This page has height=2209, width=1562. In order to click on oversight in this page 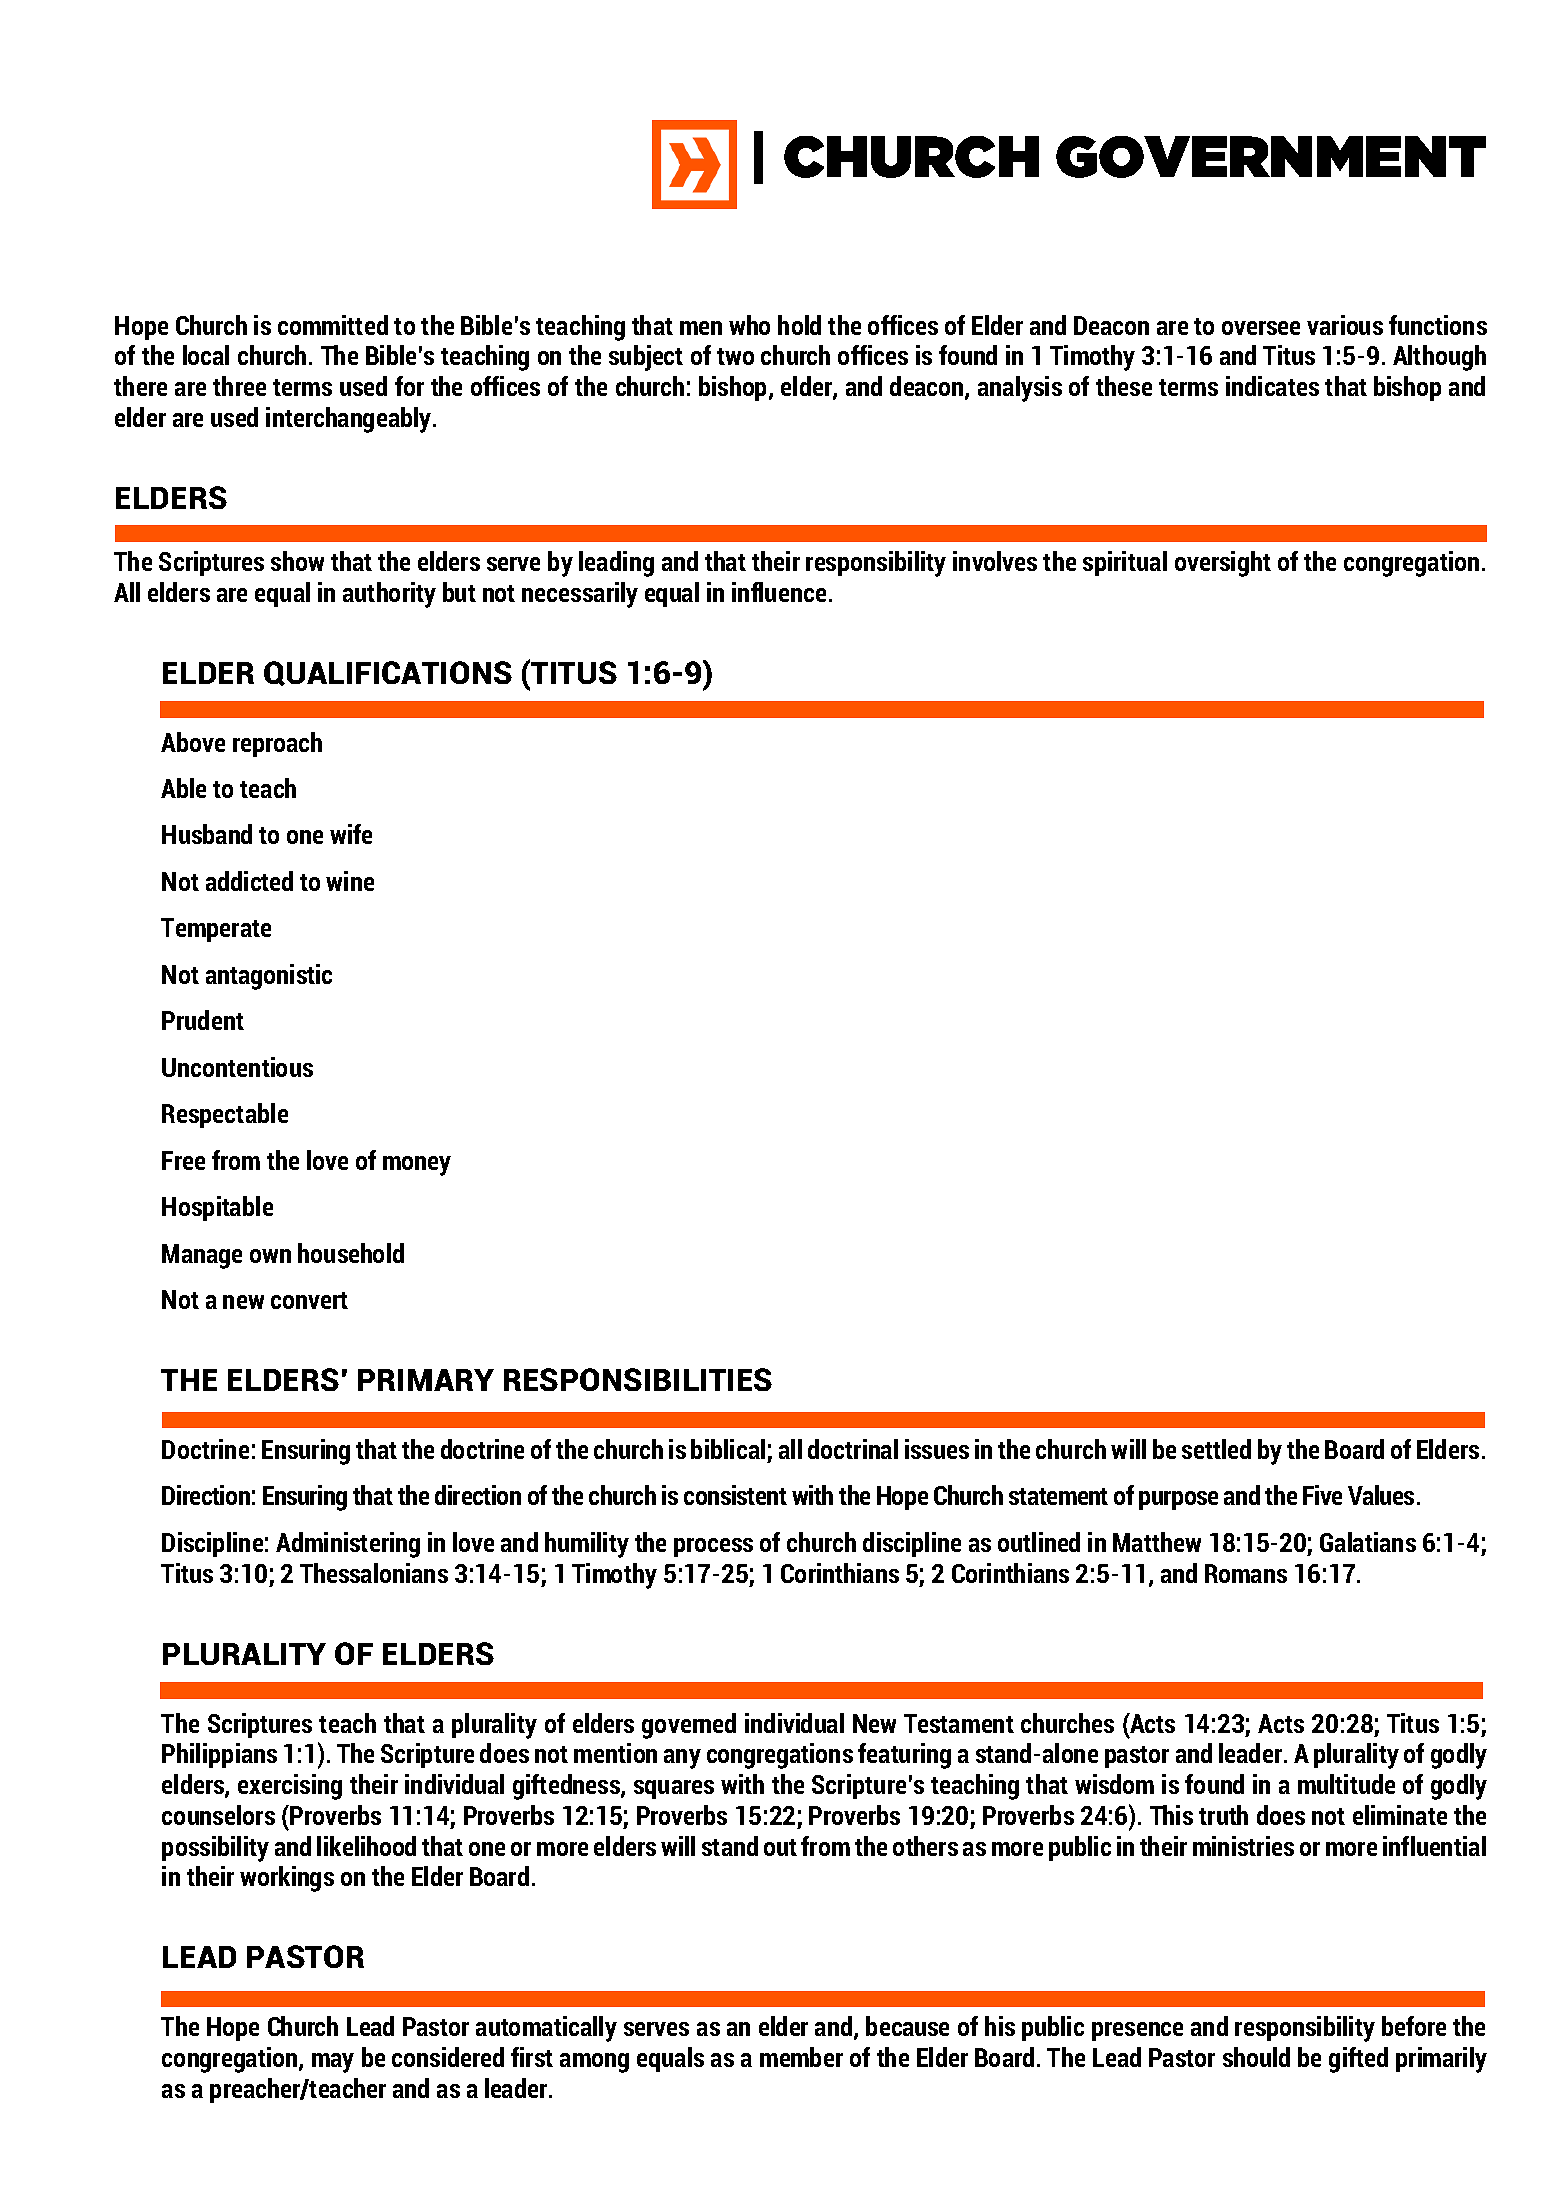, I will do `click(1223, 564)`.
